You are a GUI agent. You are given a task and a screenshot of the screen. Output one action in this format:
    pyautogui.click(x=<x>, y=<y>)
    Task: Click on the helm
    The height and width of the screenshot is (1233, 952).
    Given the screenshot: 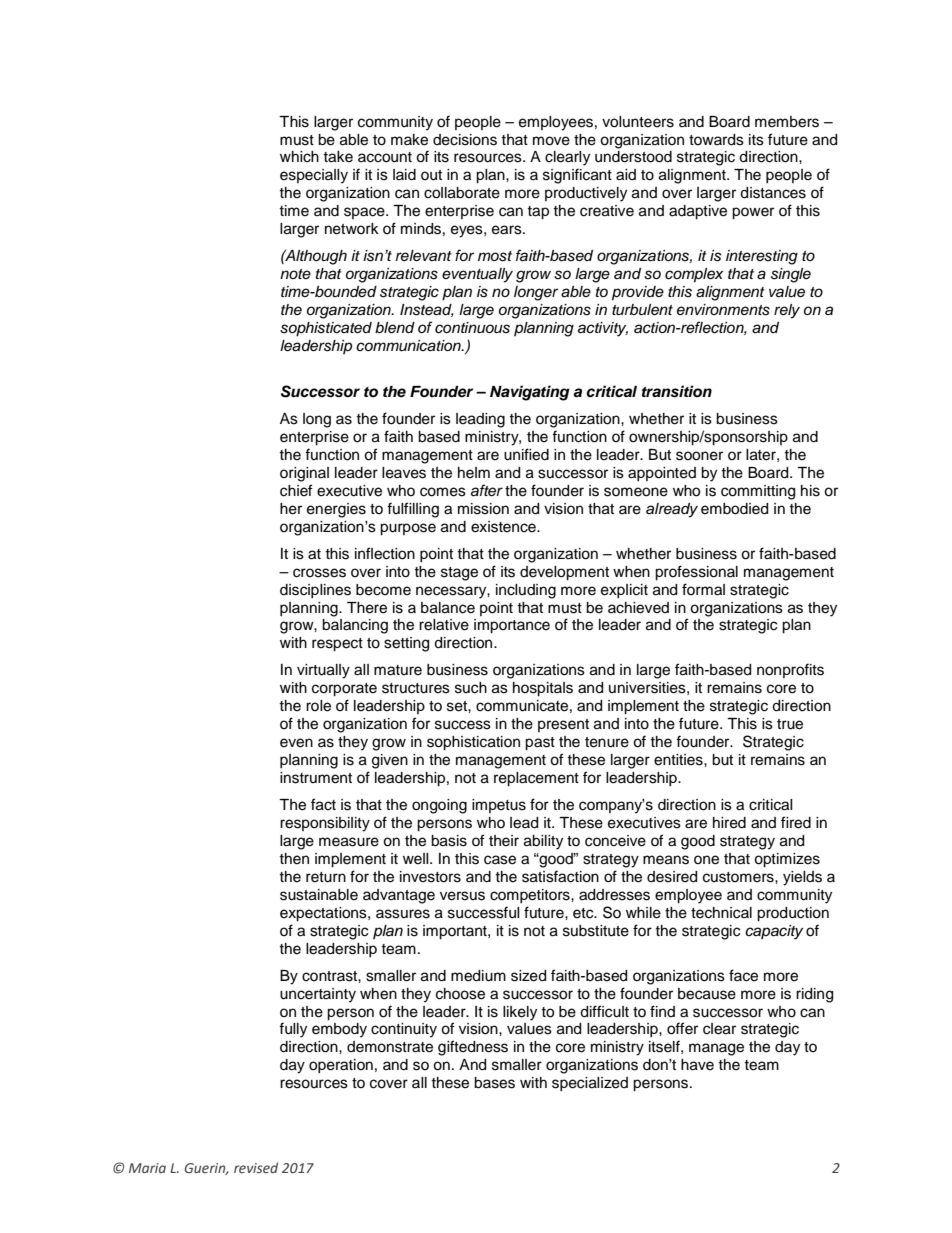 What is the action you would take?
    pyautogui.click(x=474, y=473)
